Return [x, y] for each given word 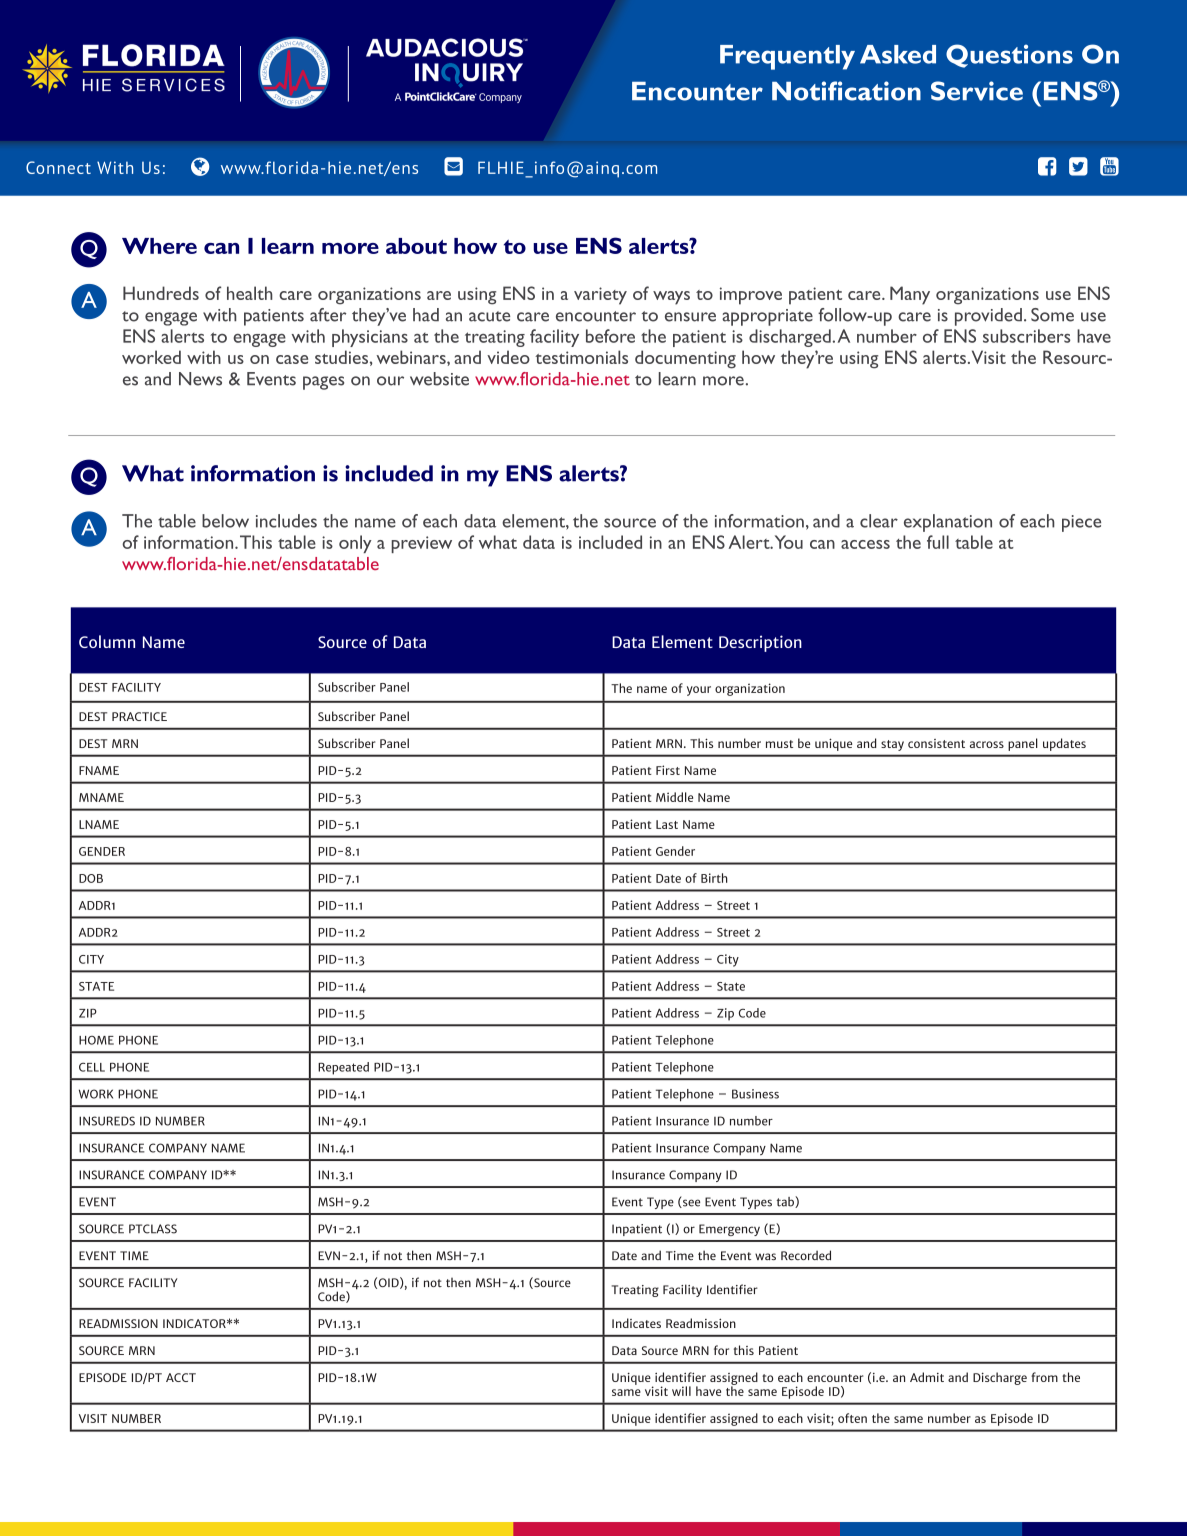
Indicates [636, 1323]
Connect [58, 167]
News [200, 379]
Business [755, 1094]
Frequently [787, 57]
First [668, 770]
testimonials [581, 357]
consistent [936, 743]
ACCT [181, 1377]
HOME [96, 1040]
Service [977, 91]
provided [988, 317]
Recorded [806, 1255]
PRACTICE [139, 716]
